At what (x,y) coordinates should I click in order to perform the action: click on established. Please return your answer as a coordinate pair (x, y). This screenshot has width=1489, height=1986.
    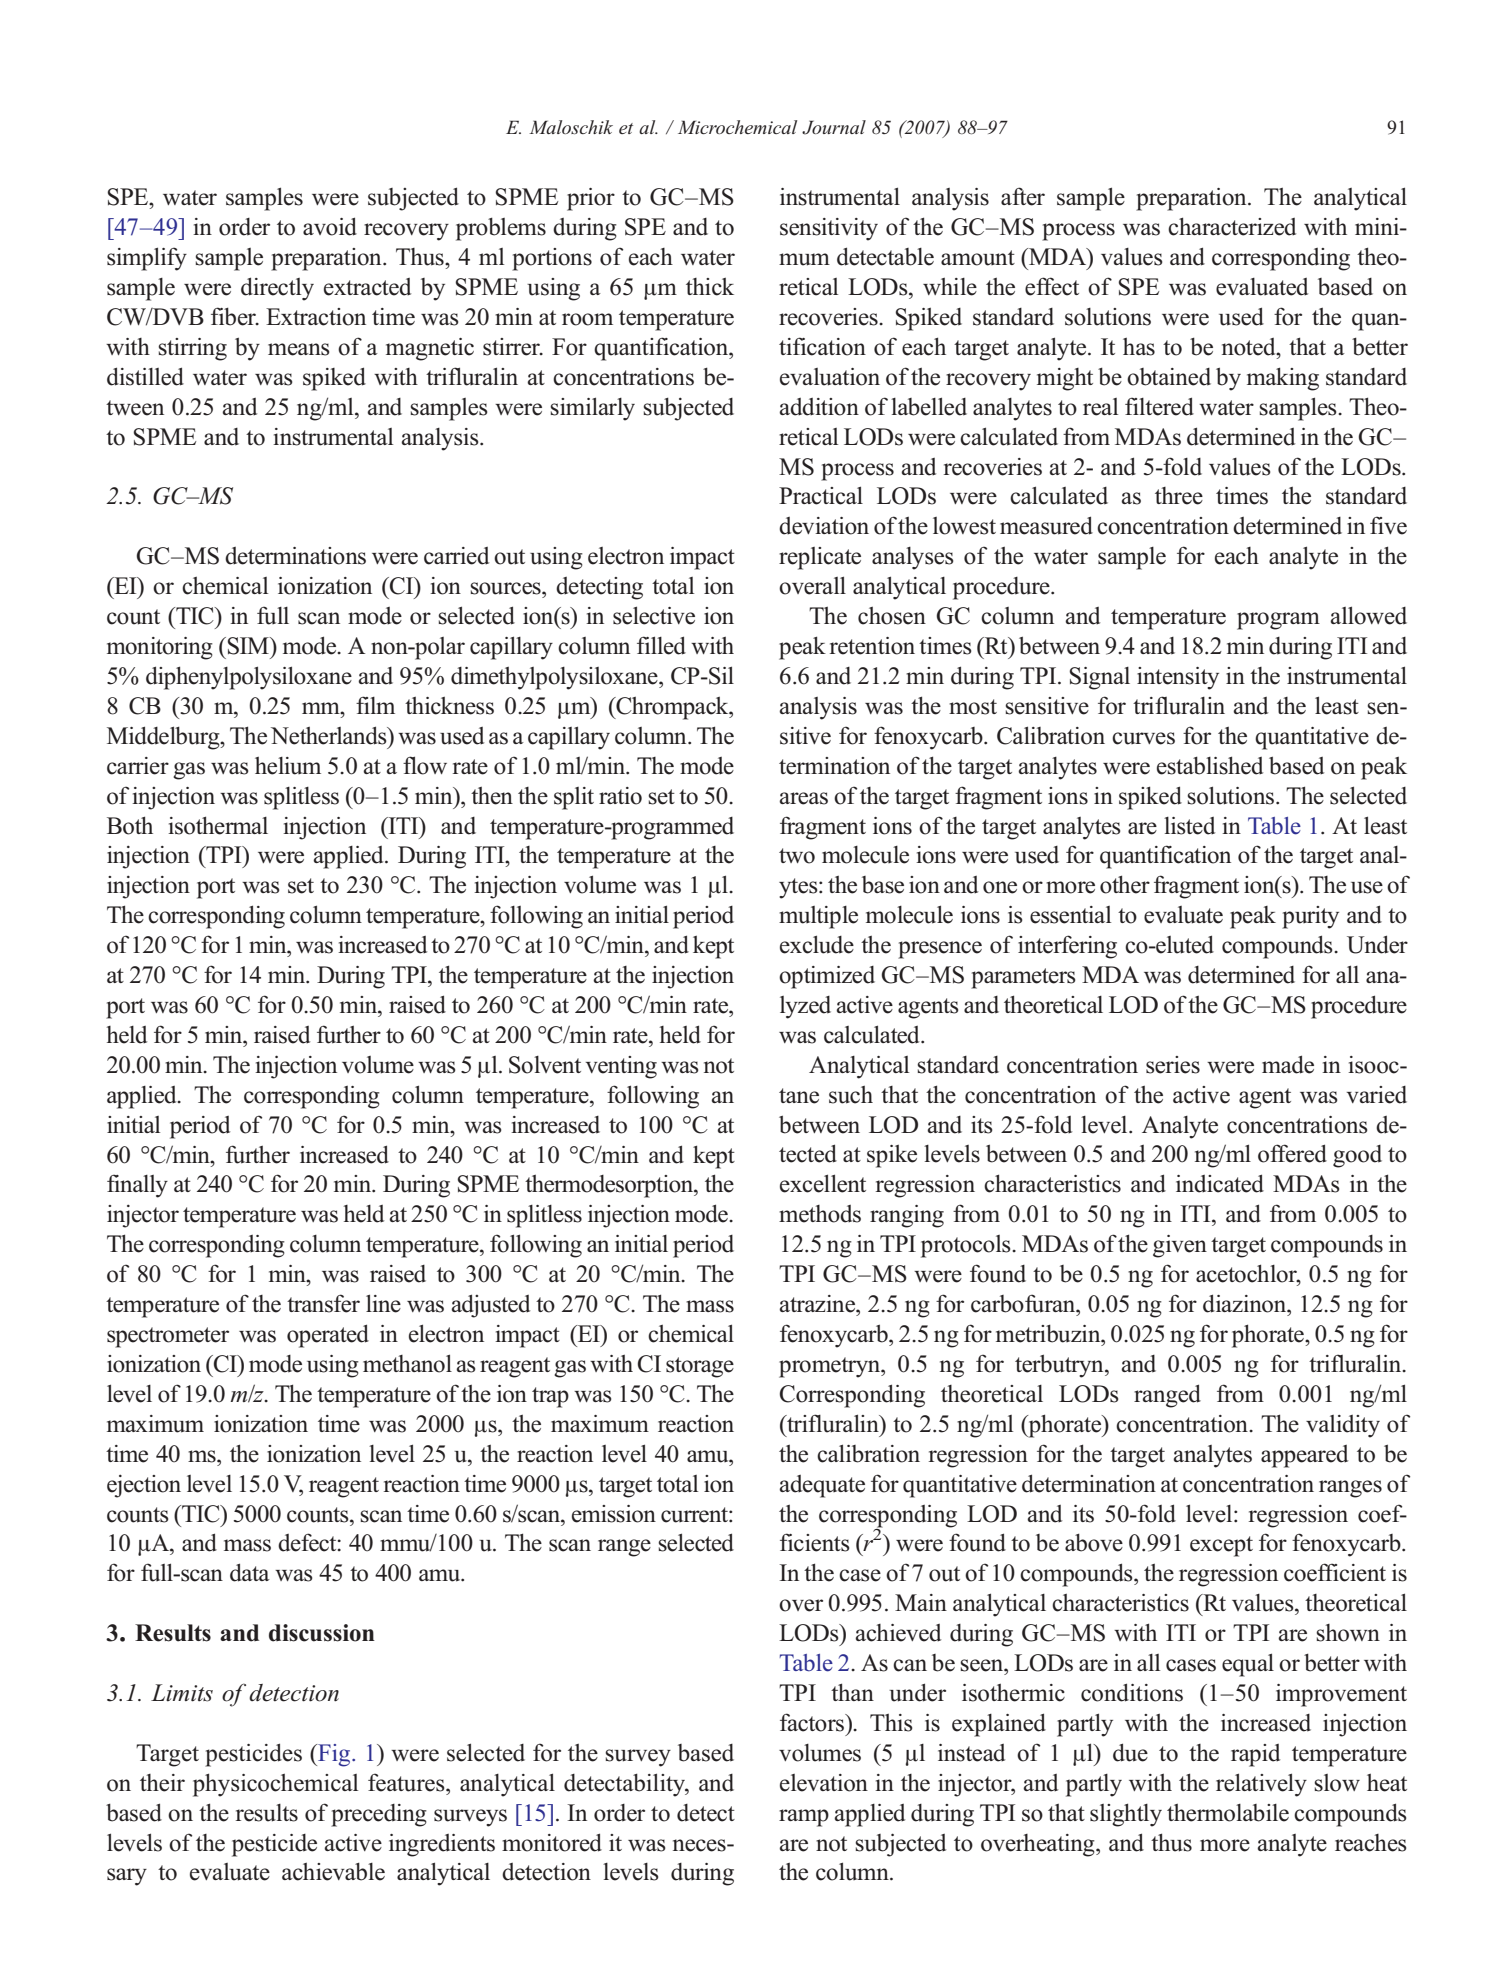
    Looking at the image, I should click on (1210, 765).
